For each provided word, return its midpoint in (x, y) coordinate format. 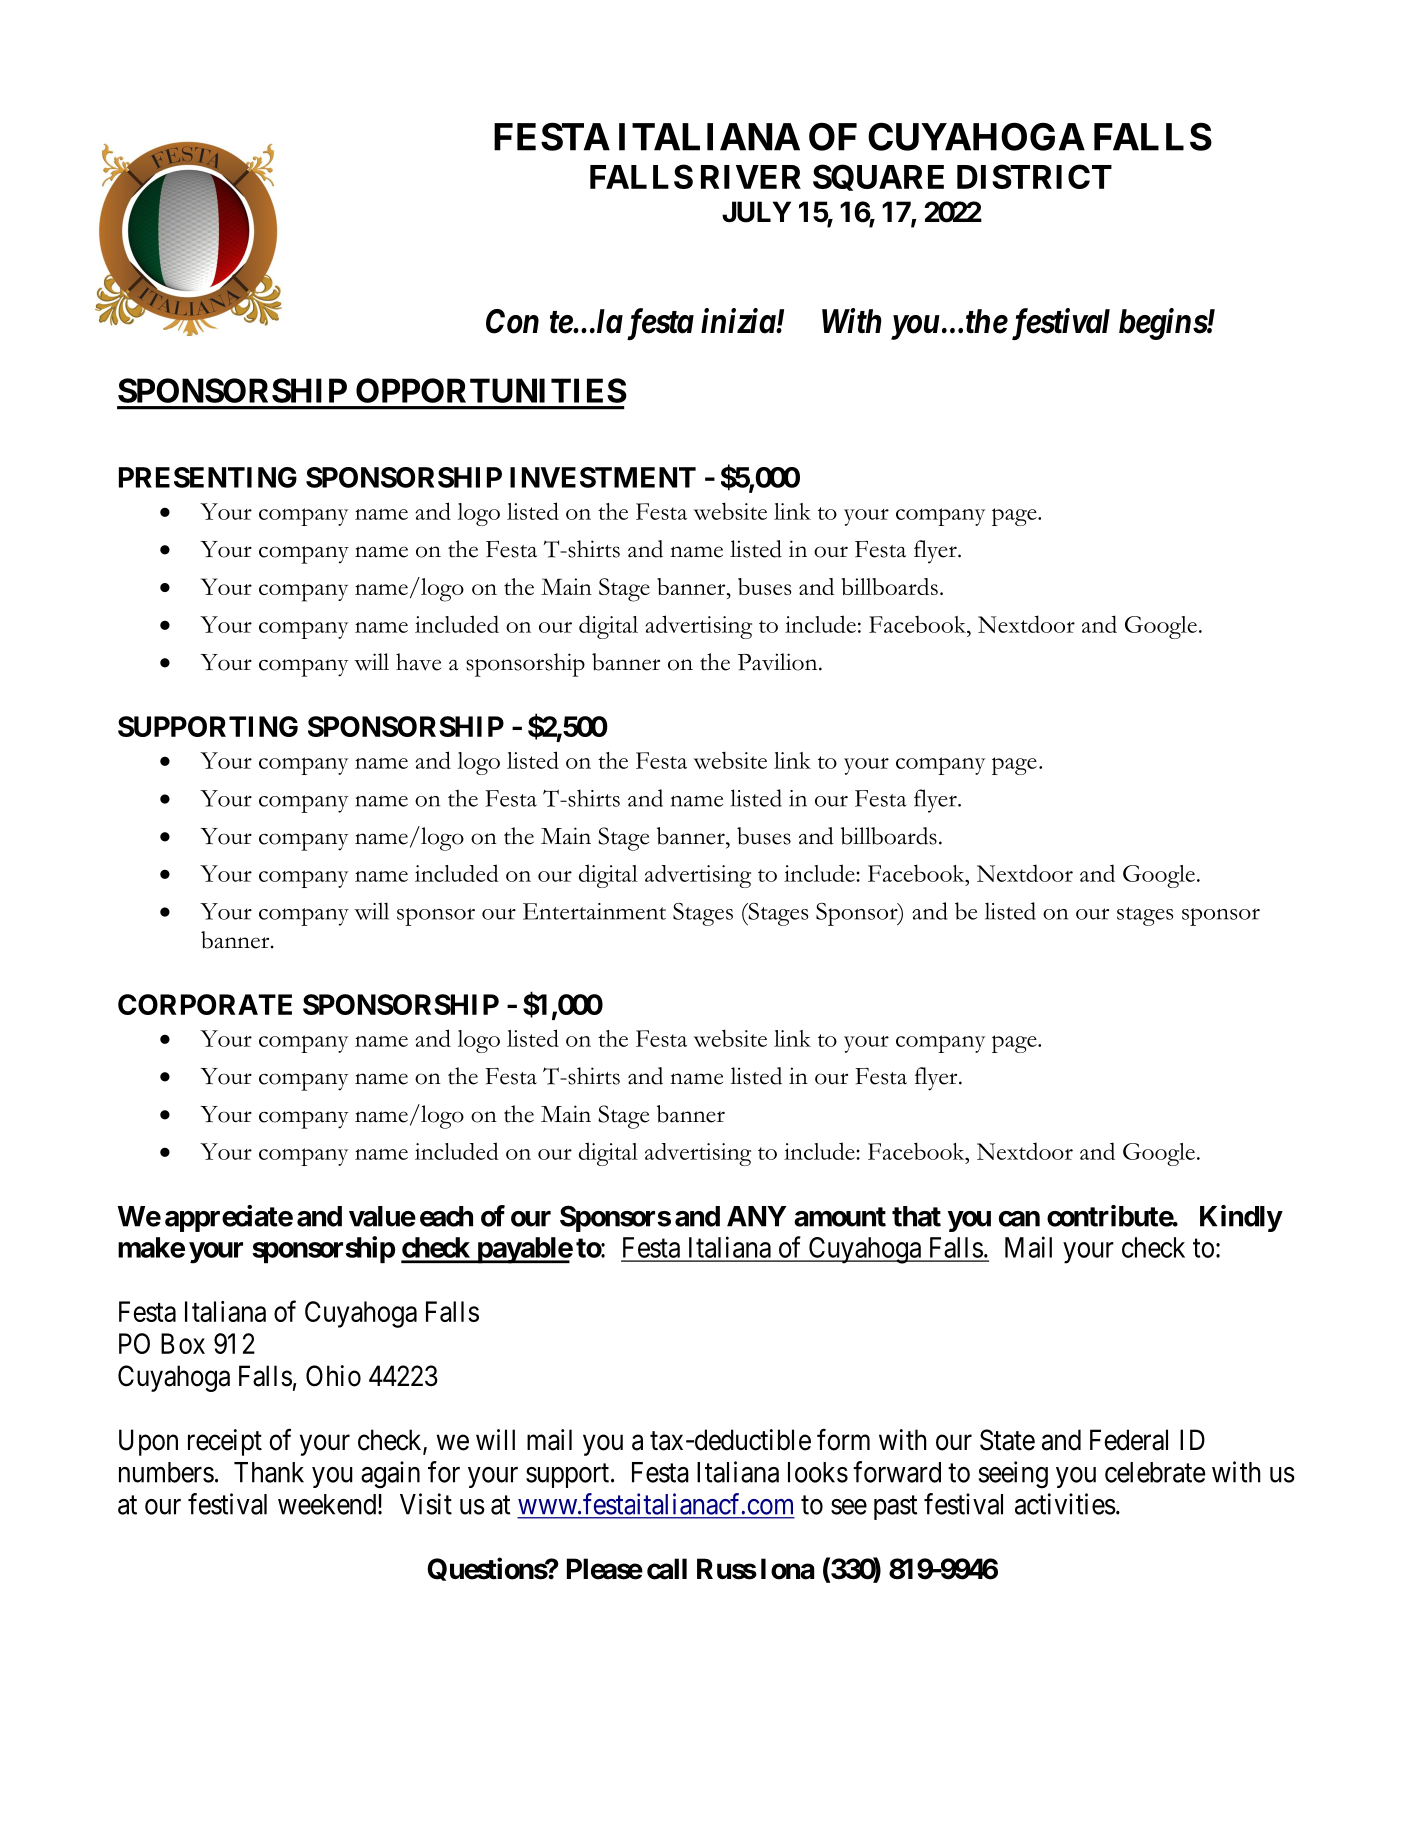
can (1019, 1219)
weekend (328, 1504)
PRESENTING (208, 477)
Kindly (1241, 1218)
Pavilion (779, 662)
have (418, 662)
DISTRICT (1034, 176)
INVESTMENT (603, 477)
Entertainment (594, 911)
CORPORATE (205, 1004)
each (446, 1216)
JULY (756, 212)
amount (840, 1217)
